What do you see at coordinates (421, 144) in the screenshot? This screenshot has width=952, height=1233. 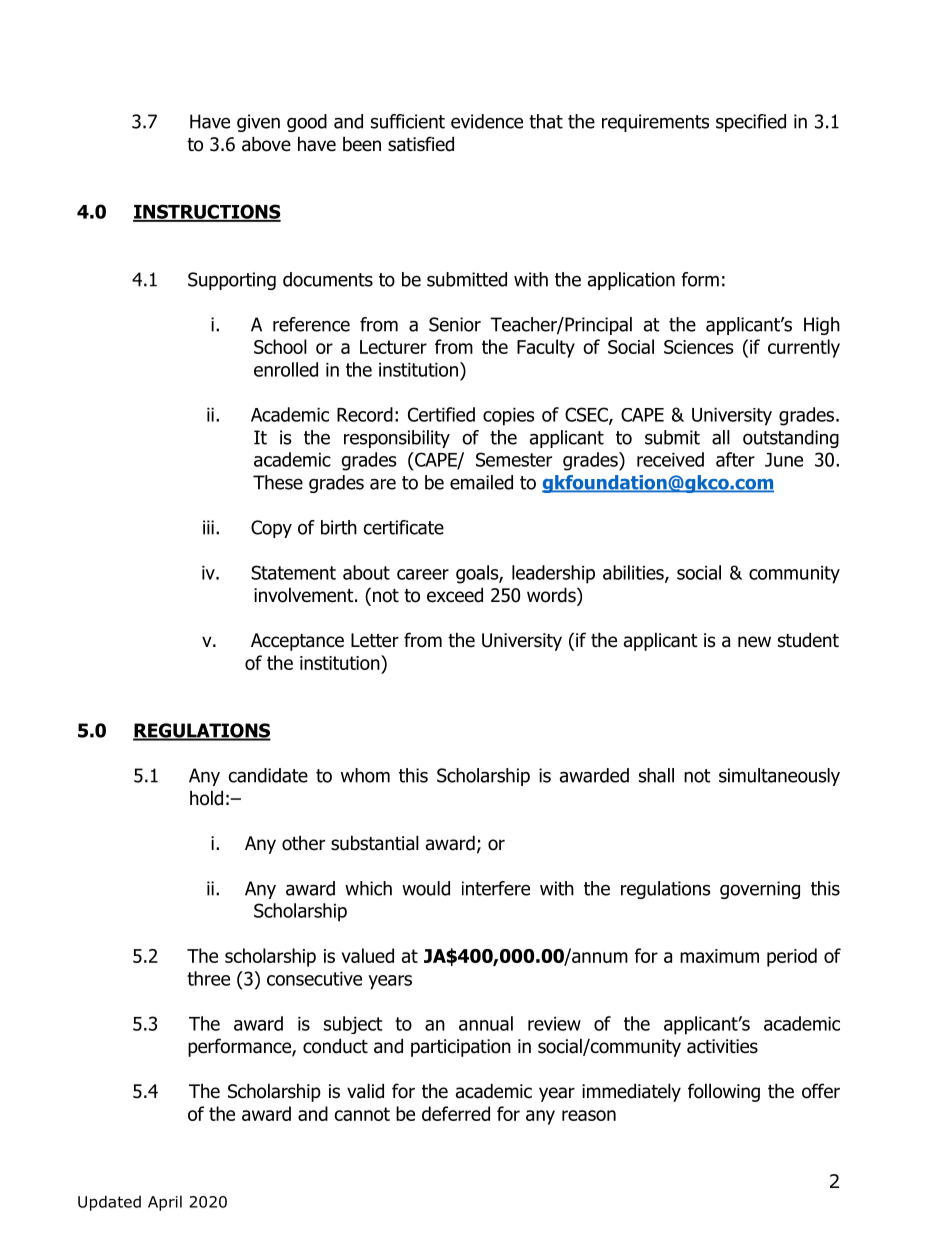 I see `satisfied` at bounding box center [421, 144].
